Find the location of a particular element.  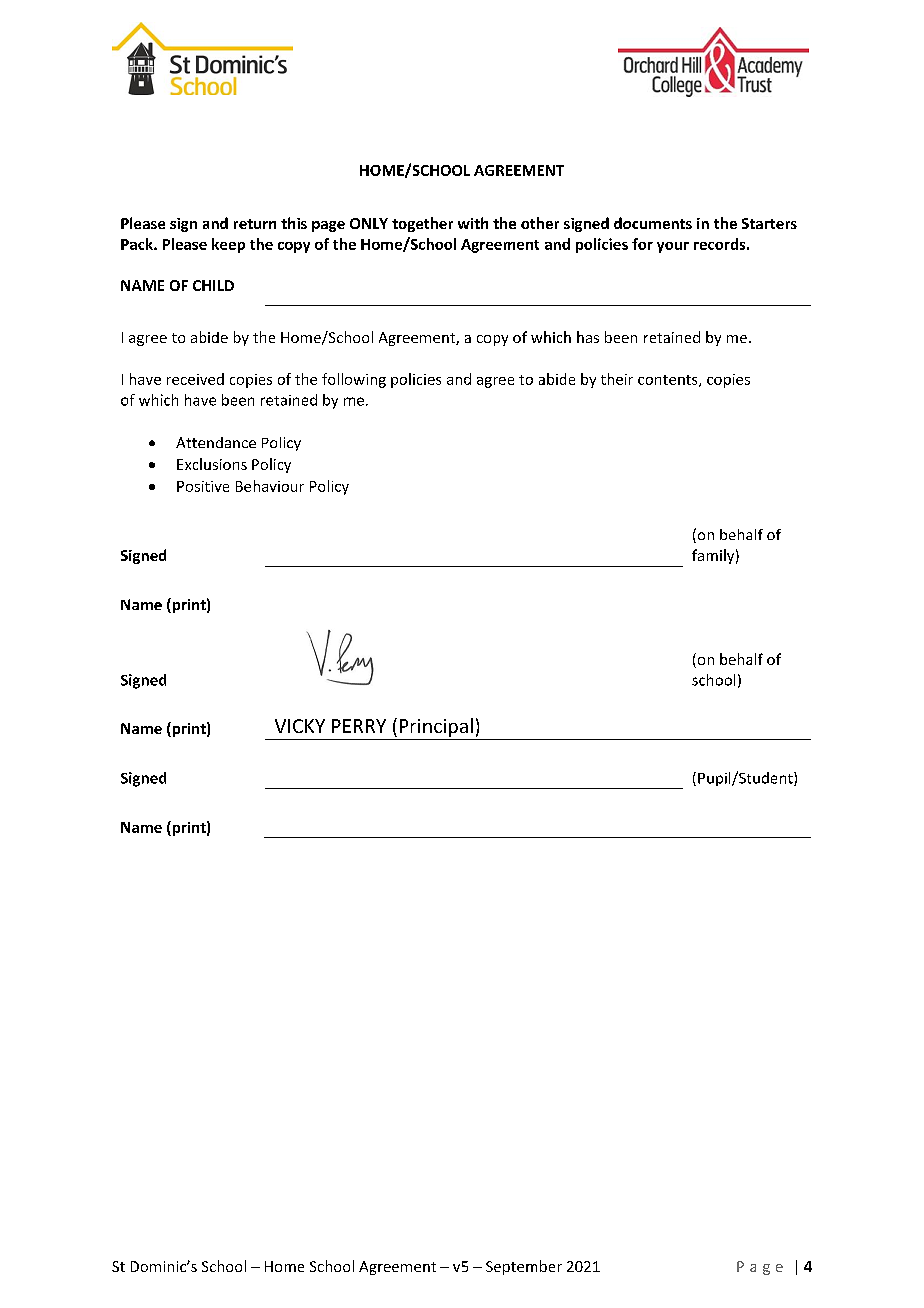

September is located at coordinates (524, 1267).
